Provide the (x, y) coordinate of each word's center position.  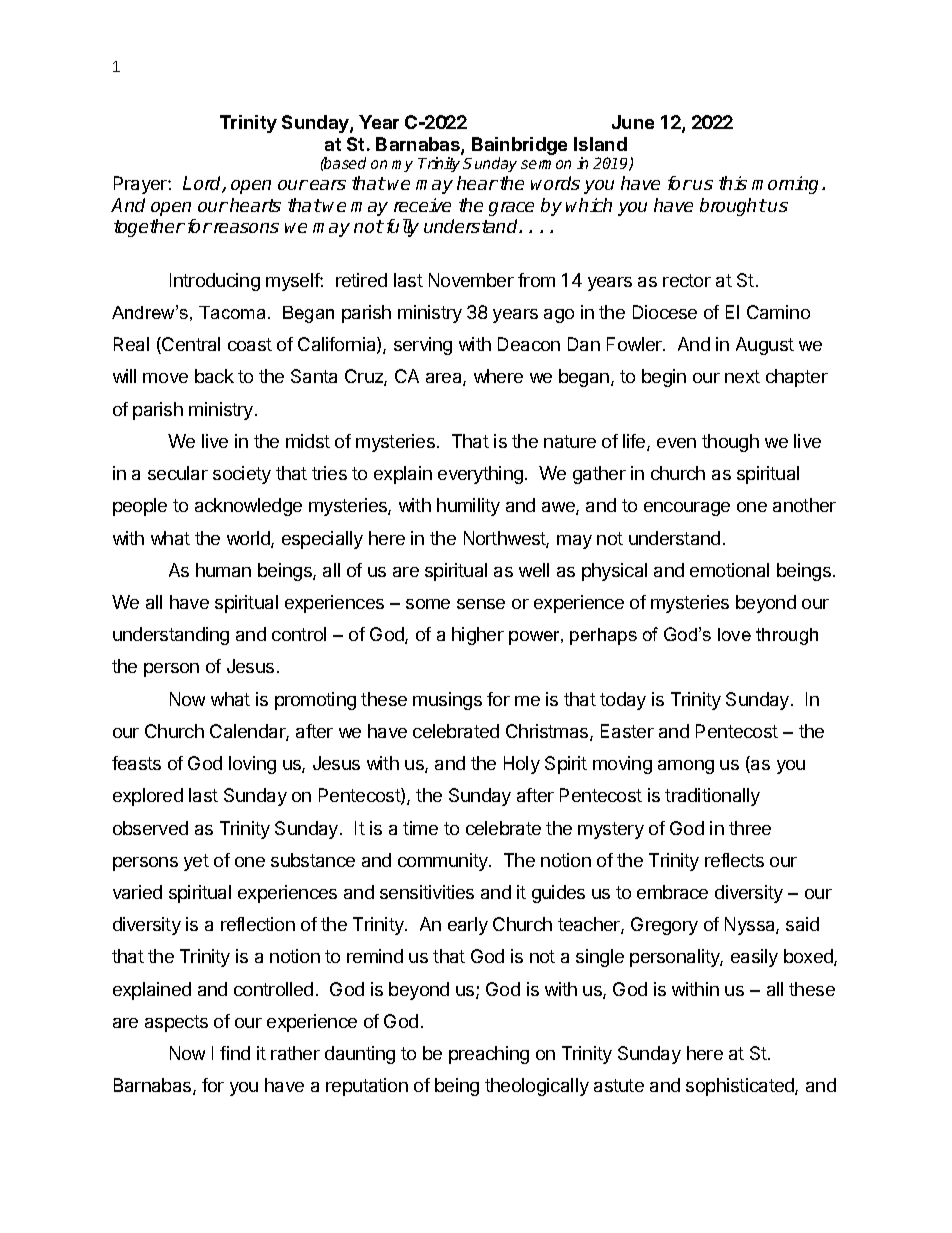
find (235, 1053)
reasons (246, 228)
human (223, 570)
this (733, 183)
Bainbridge (519, 147)
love (734, 634)
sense (481, 604)
